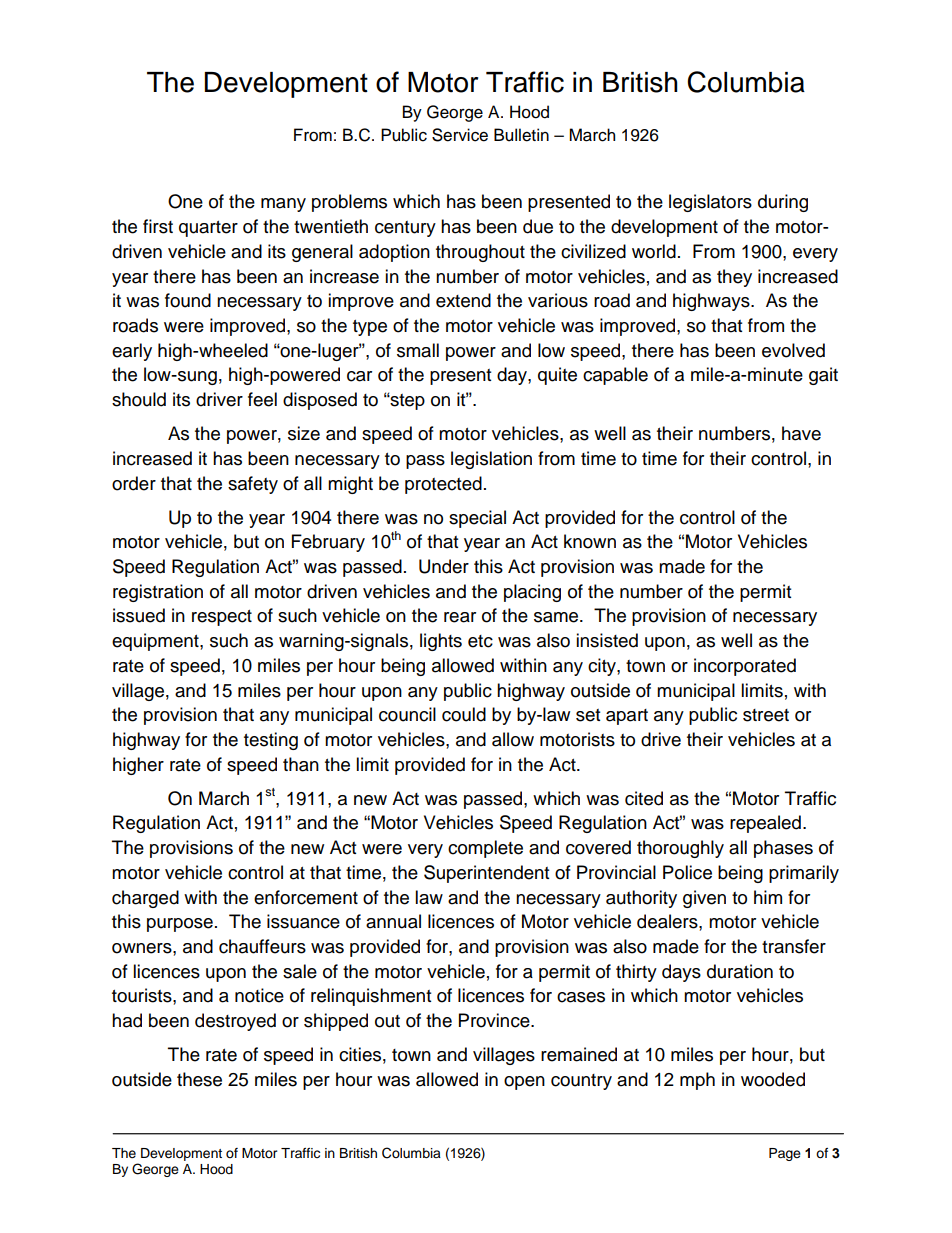 The height and width of the screenshot is (1233, 952). What do you see at coordinates (710, 203) in the screenshot?
I see `legislators` at bounding box center [710, 203].
